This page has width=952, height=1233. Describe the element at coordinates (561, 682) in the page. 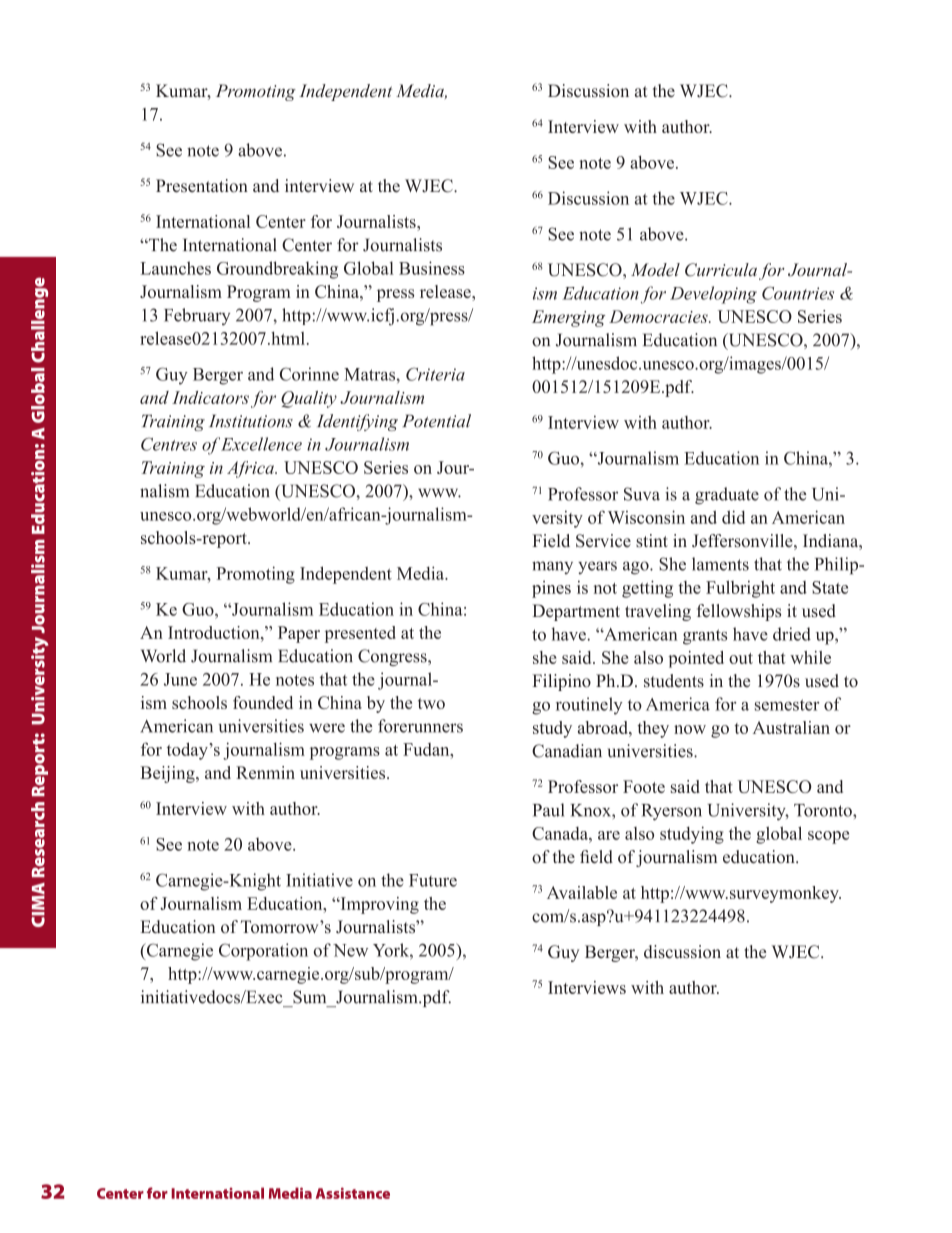

I see `Filipino` at that location.
